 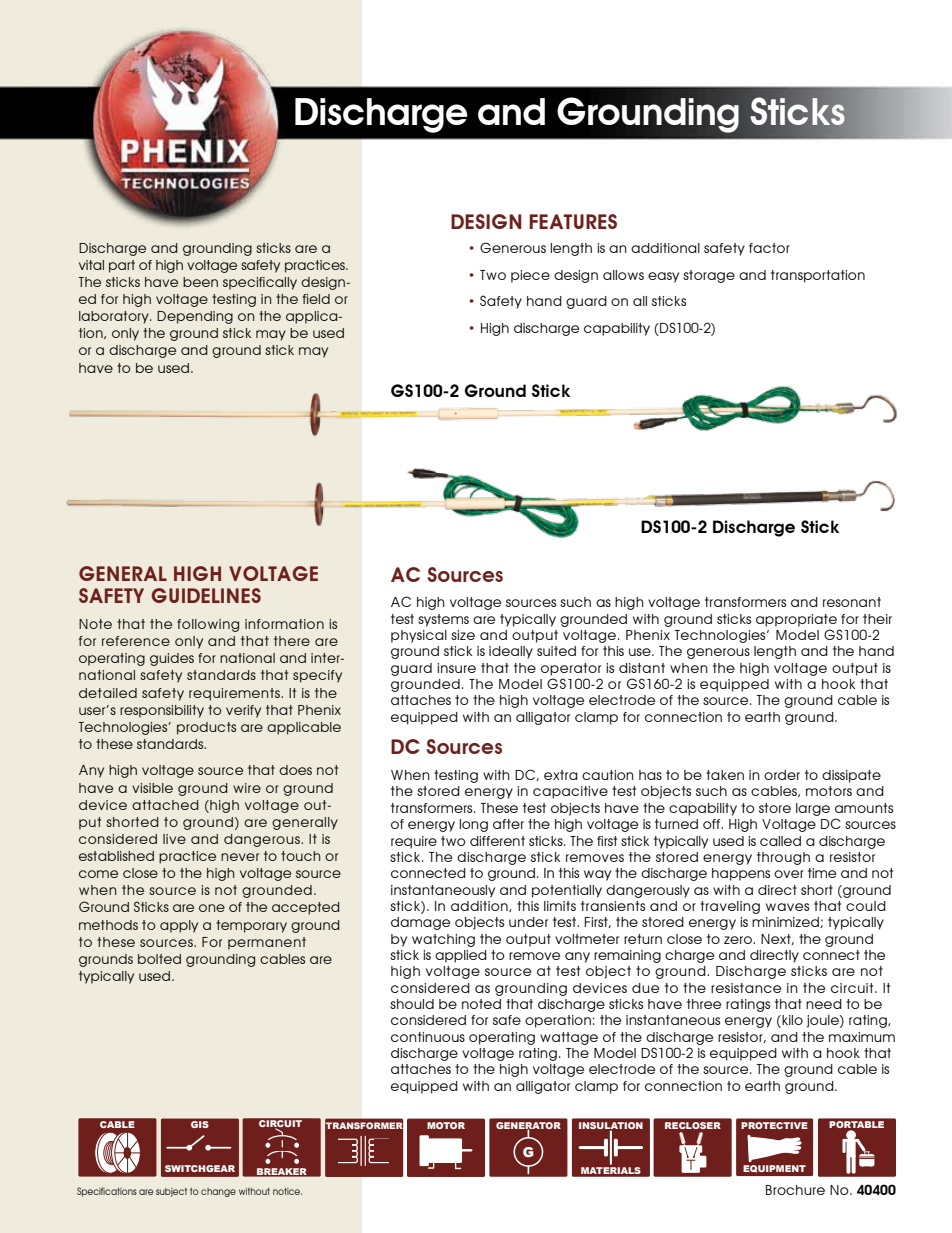 I want to click on minimized, so click(x=786, y=922).
